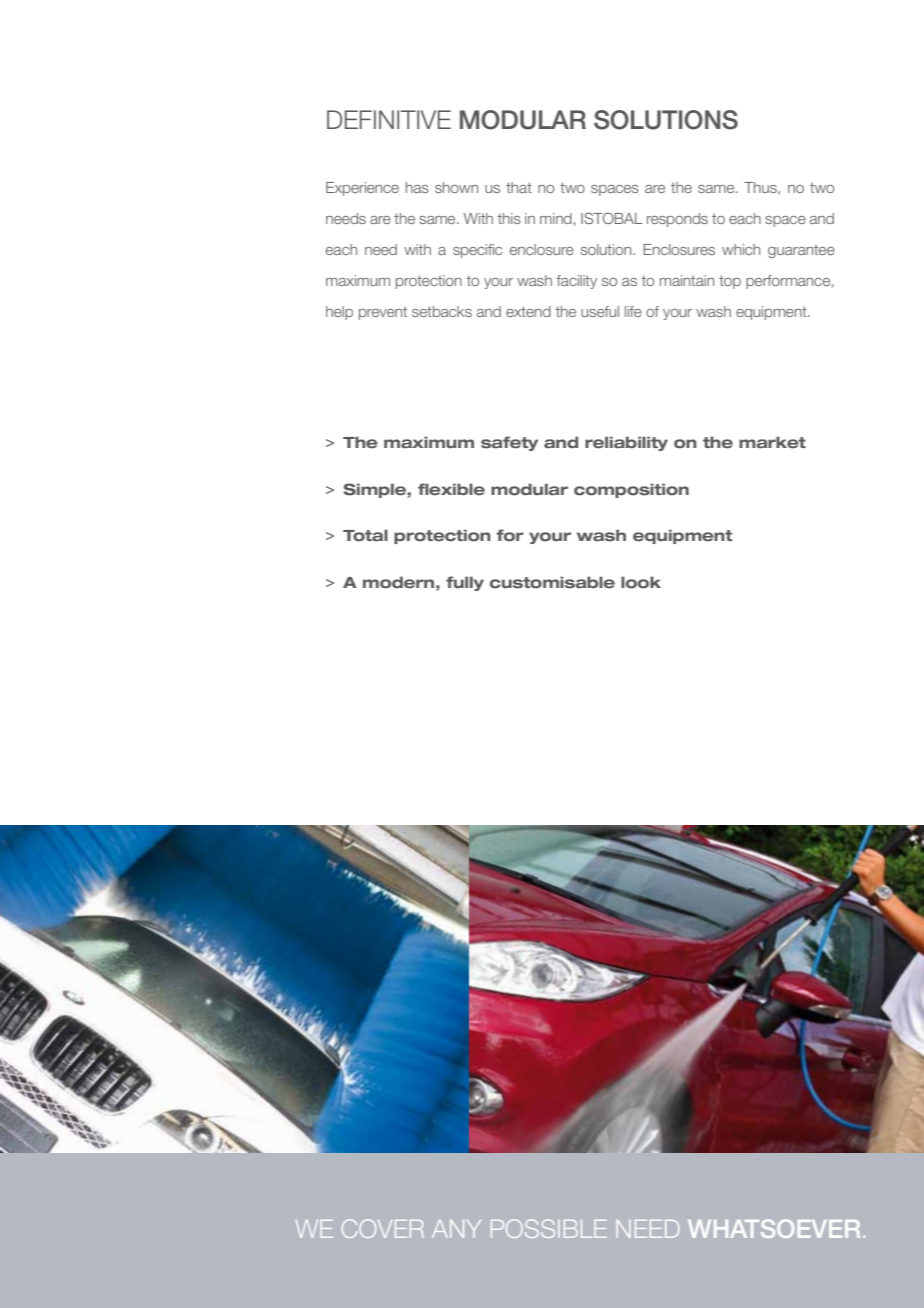  Describe the element at coordinates (383, 1228) in the screenshot. I see `COVER` at that location.
